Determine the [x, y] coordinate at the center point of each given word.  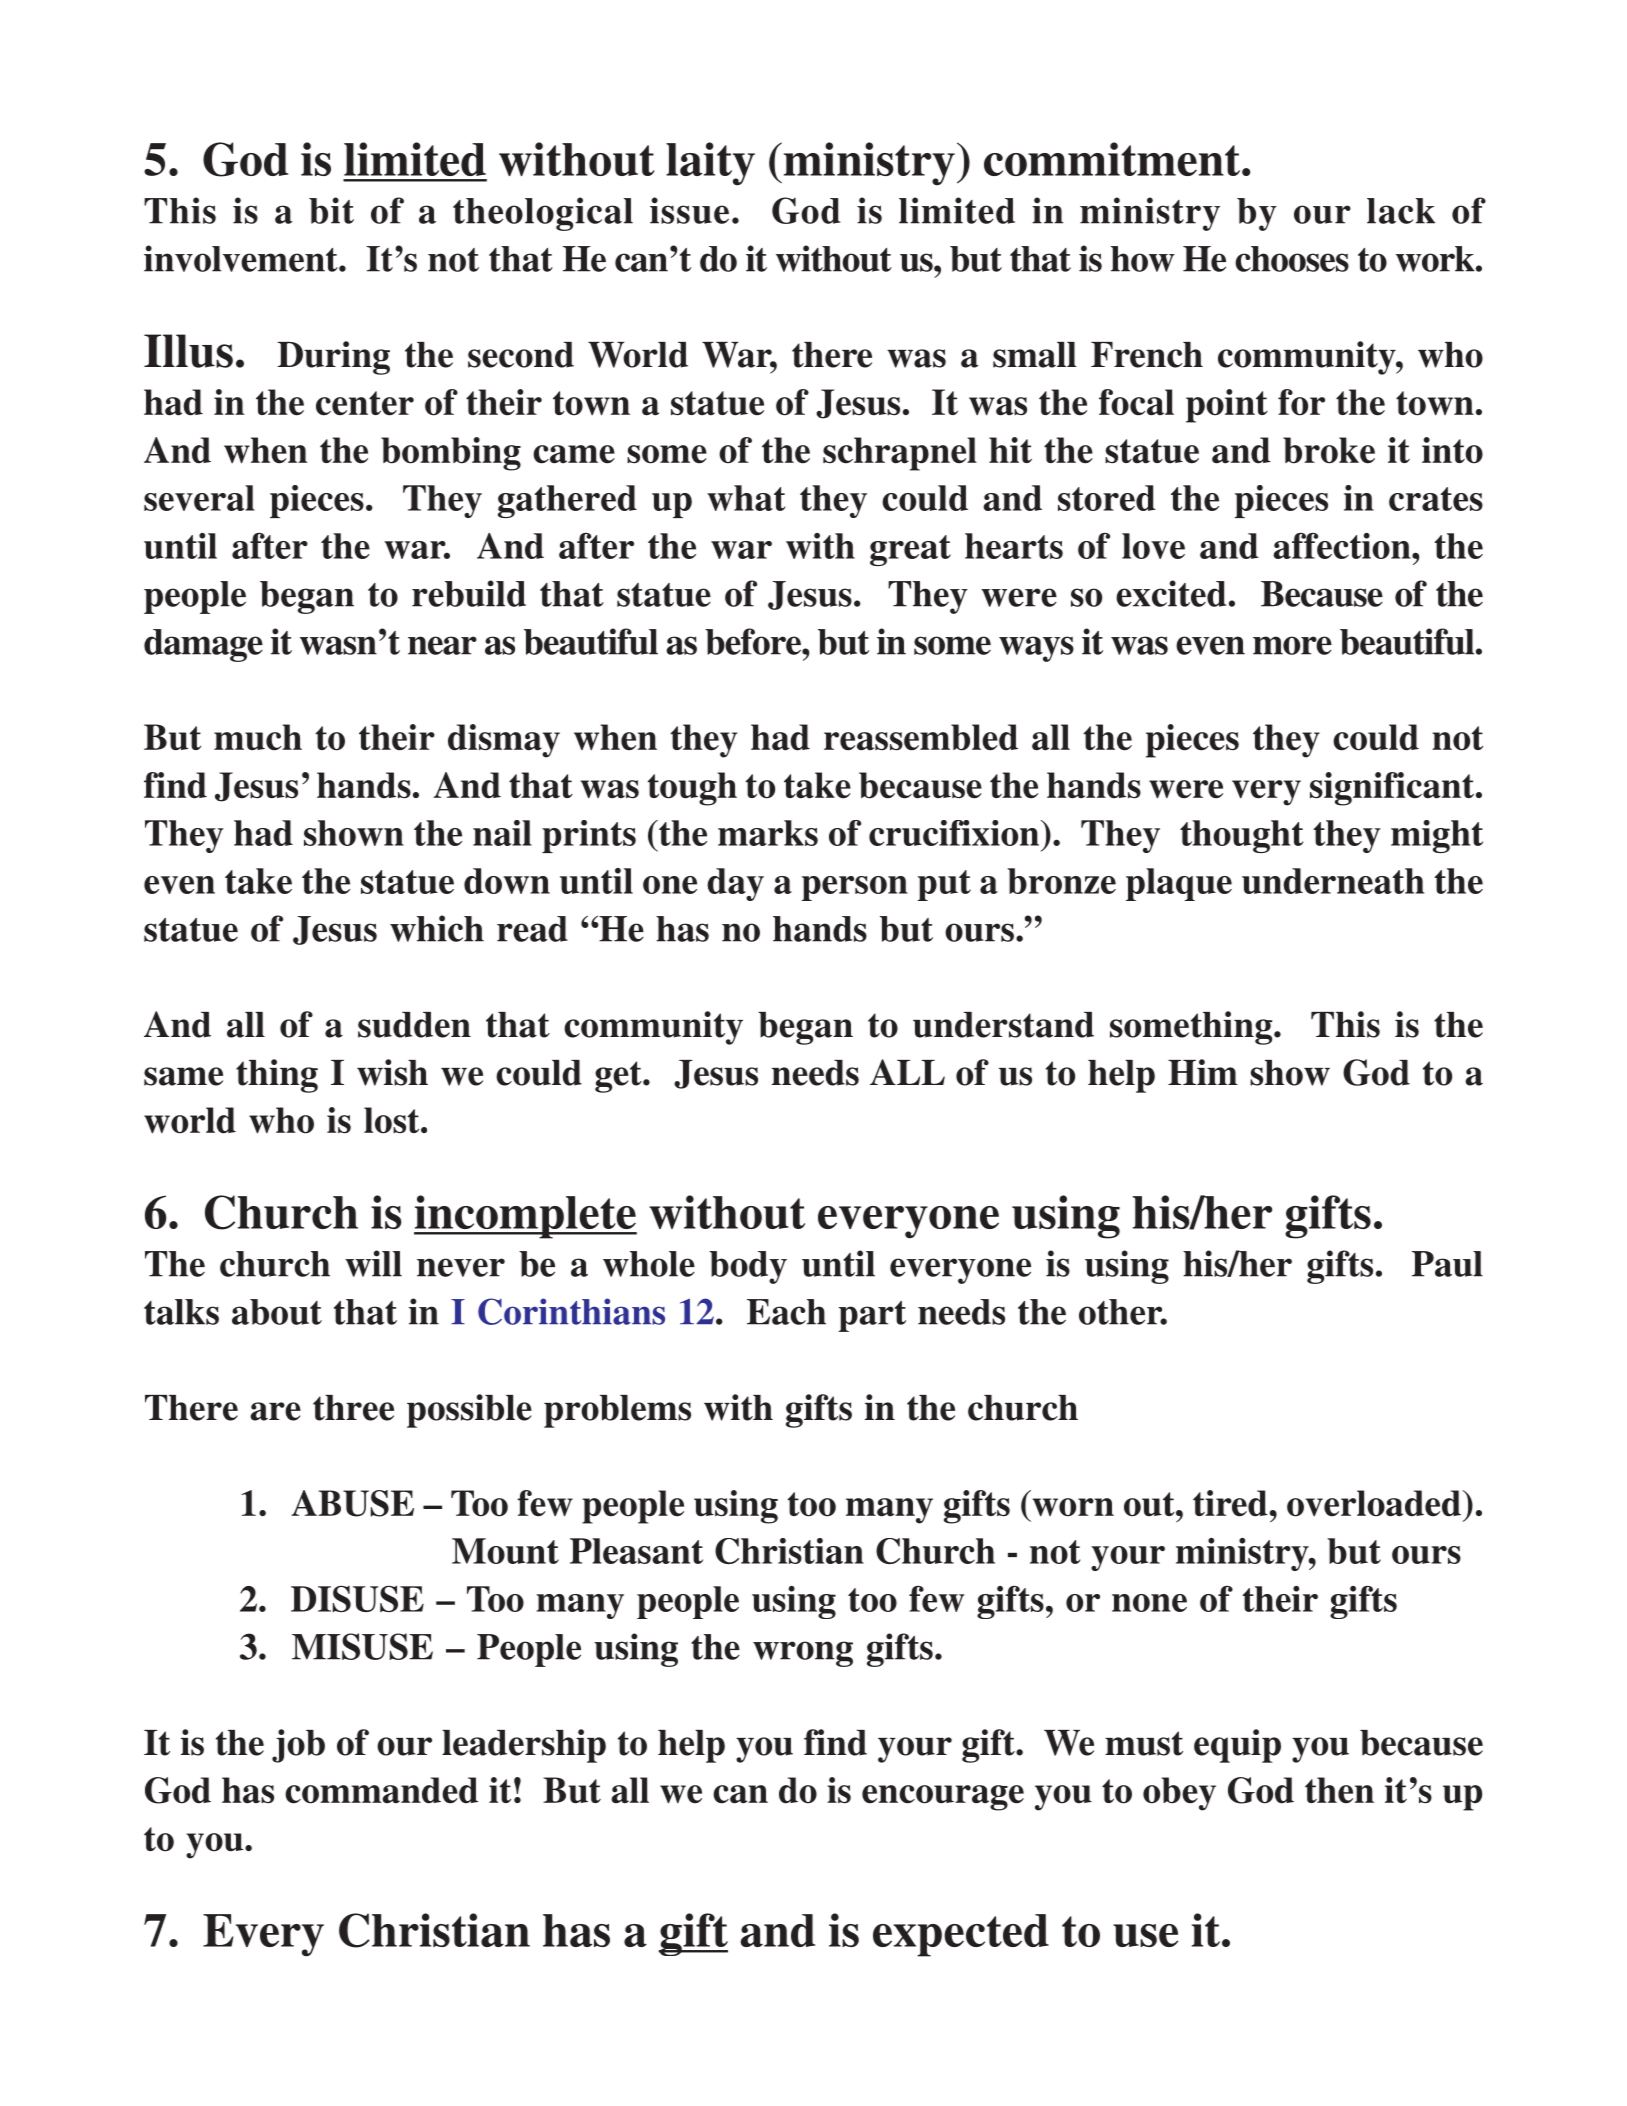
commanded [381, 1790]
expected [961, 1935]
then [1339, 1790]
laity [710, 164]
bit [331, 210]
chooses [1292, 259]
